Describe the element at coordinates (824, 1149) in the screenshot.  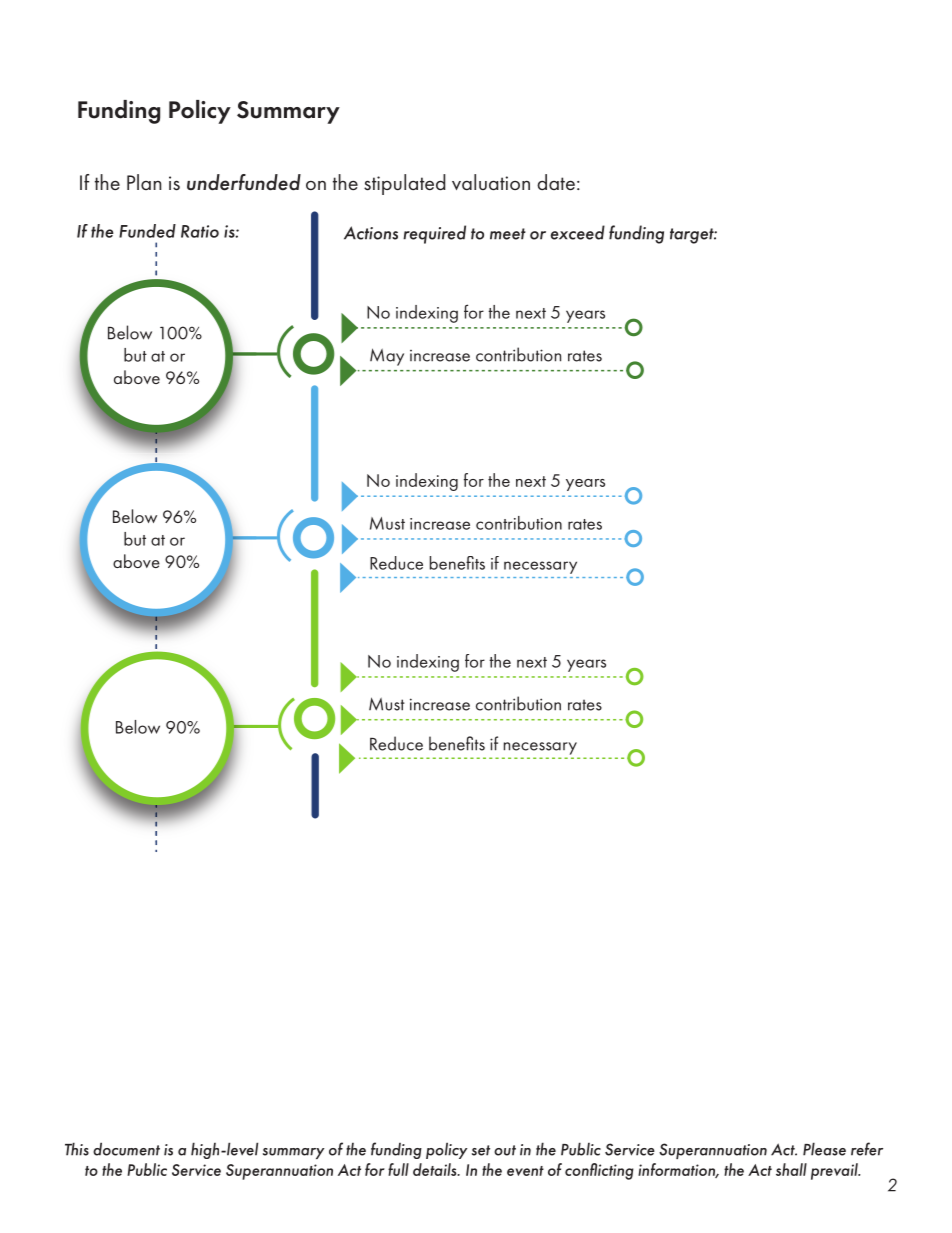
I see `Please` at that location.
